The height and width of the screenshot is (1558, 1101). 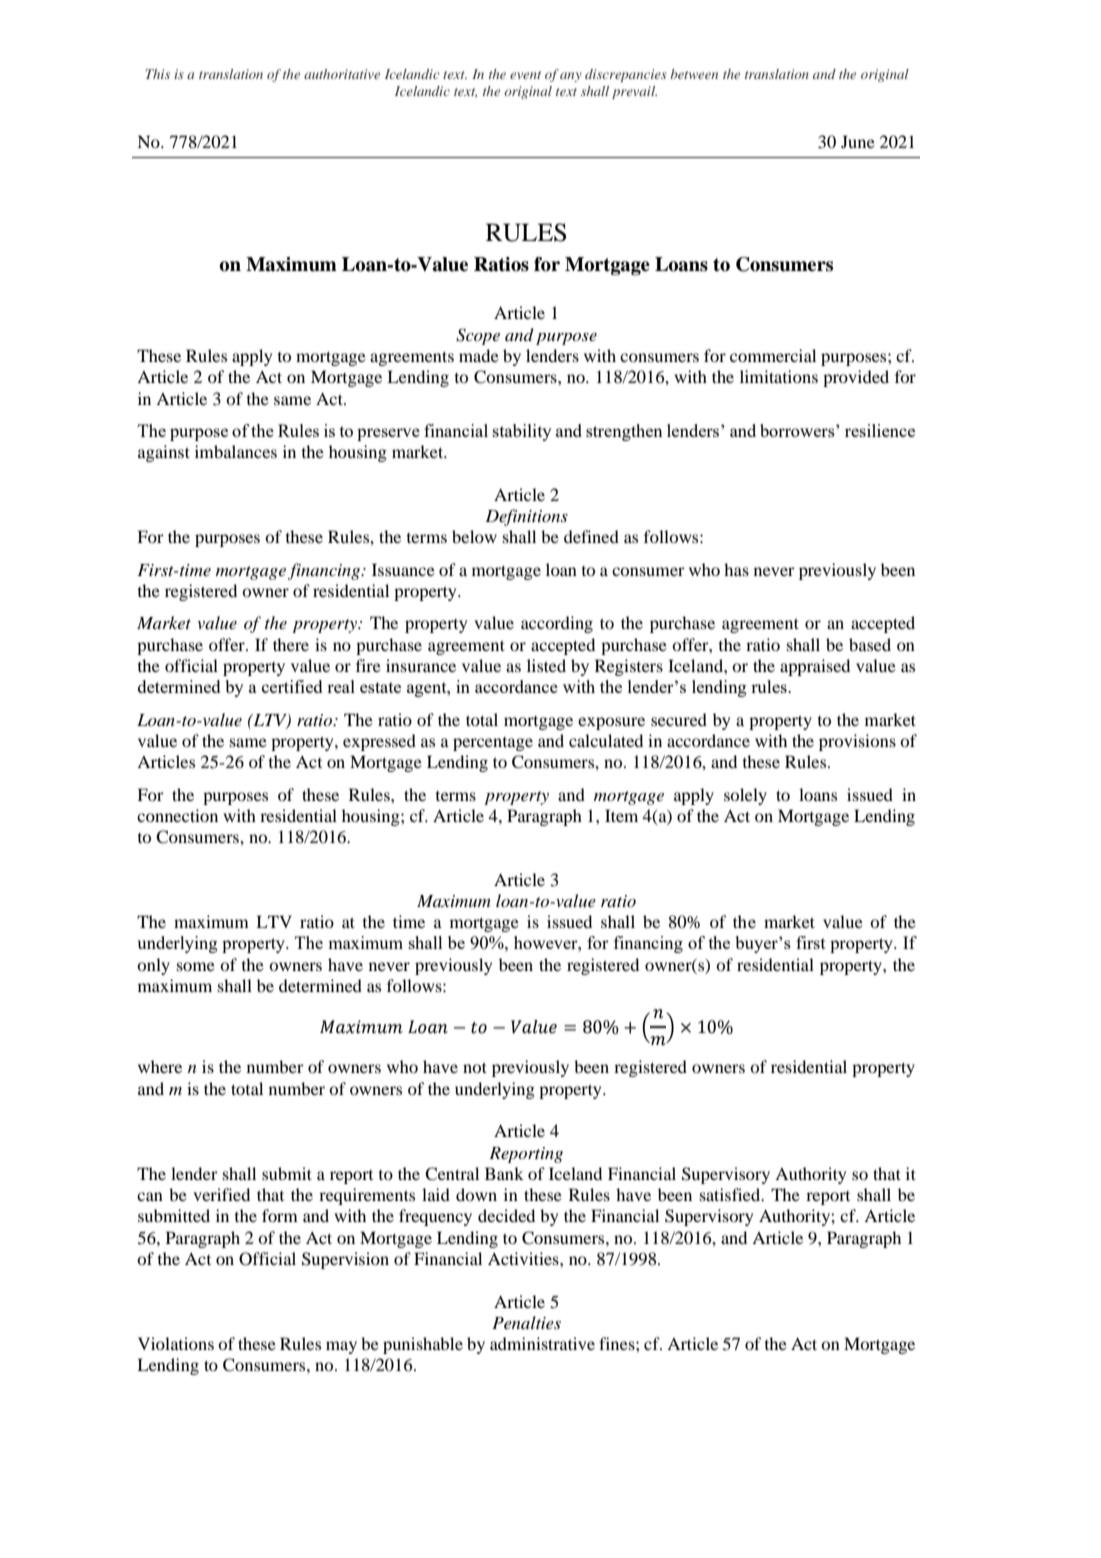 I want to click on satisfied, so click(x=731, y=1194).
